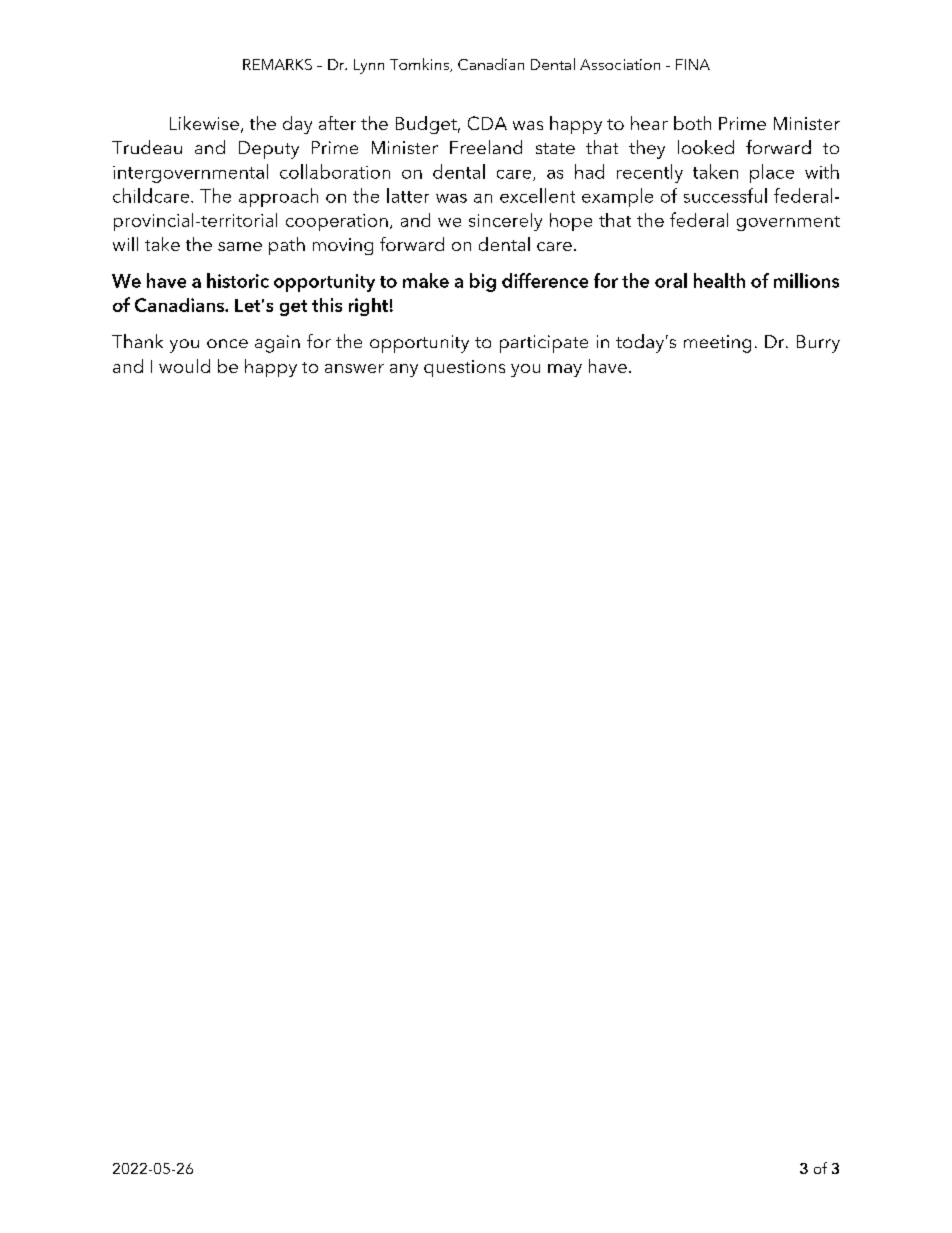  Describe the element at coordinates (277, 64) in the screenshot. I see `REMARKS` at that location.
